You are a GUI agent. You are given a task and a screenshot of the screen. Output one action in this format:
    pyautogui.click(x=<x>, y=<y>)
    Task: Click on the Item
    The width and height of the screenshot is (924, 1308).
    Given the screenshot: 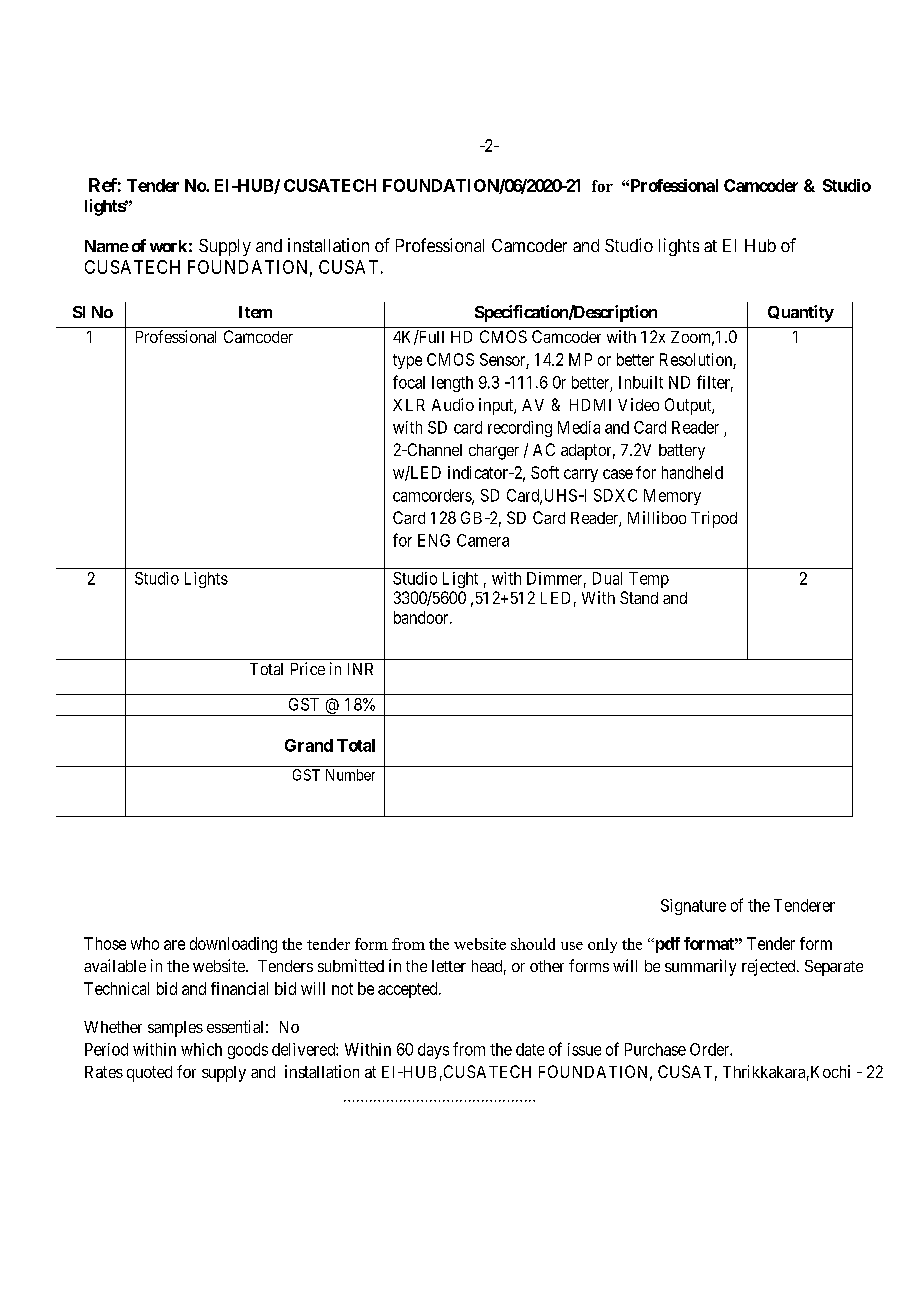 What is the action you would take?
    pyautogui.click(x=255, y=312)
